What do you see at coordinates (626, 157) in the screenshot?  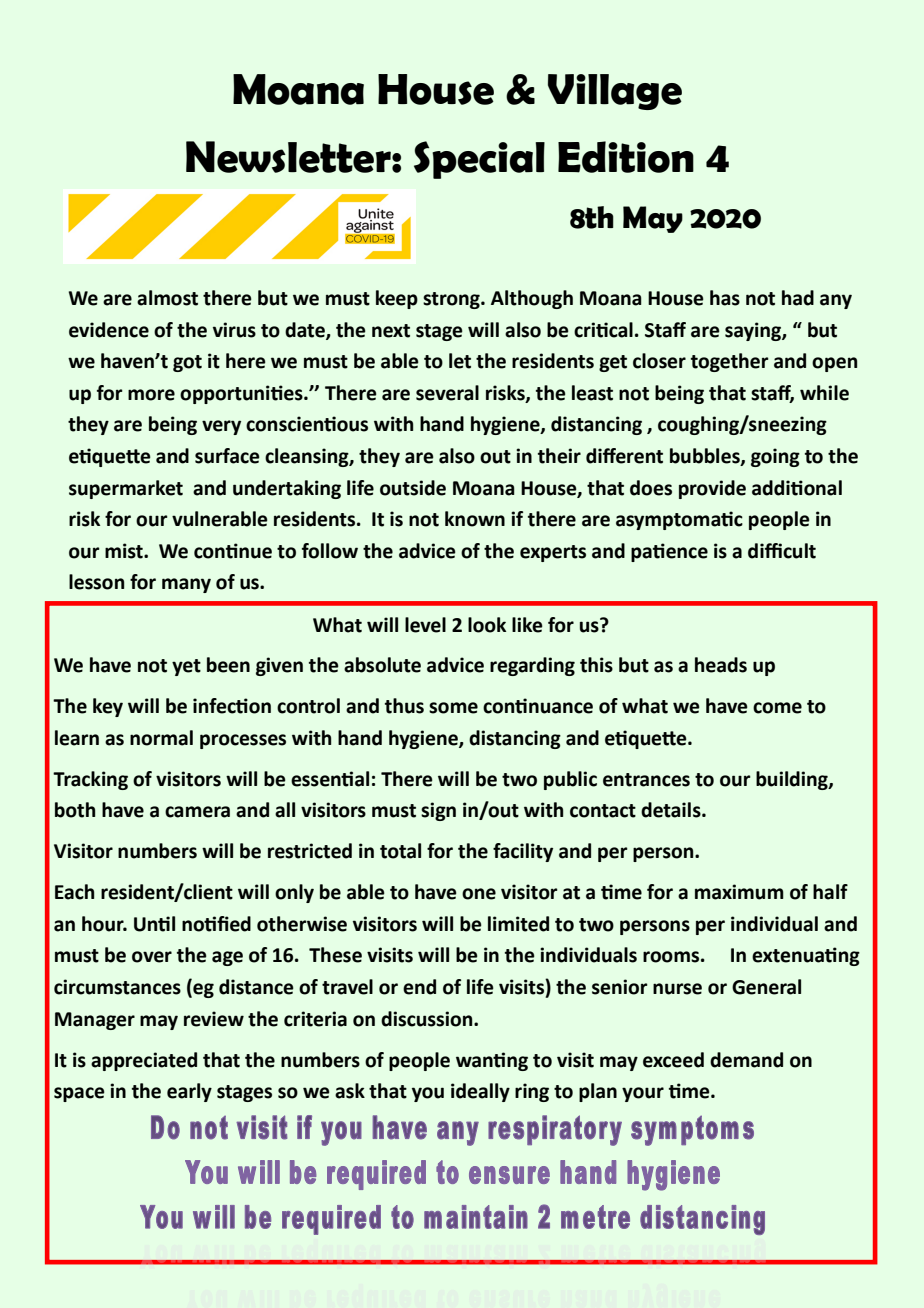 I see `Edition` at bounding box center [626, 157].
